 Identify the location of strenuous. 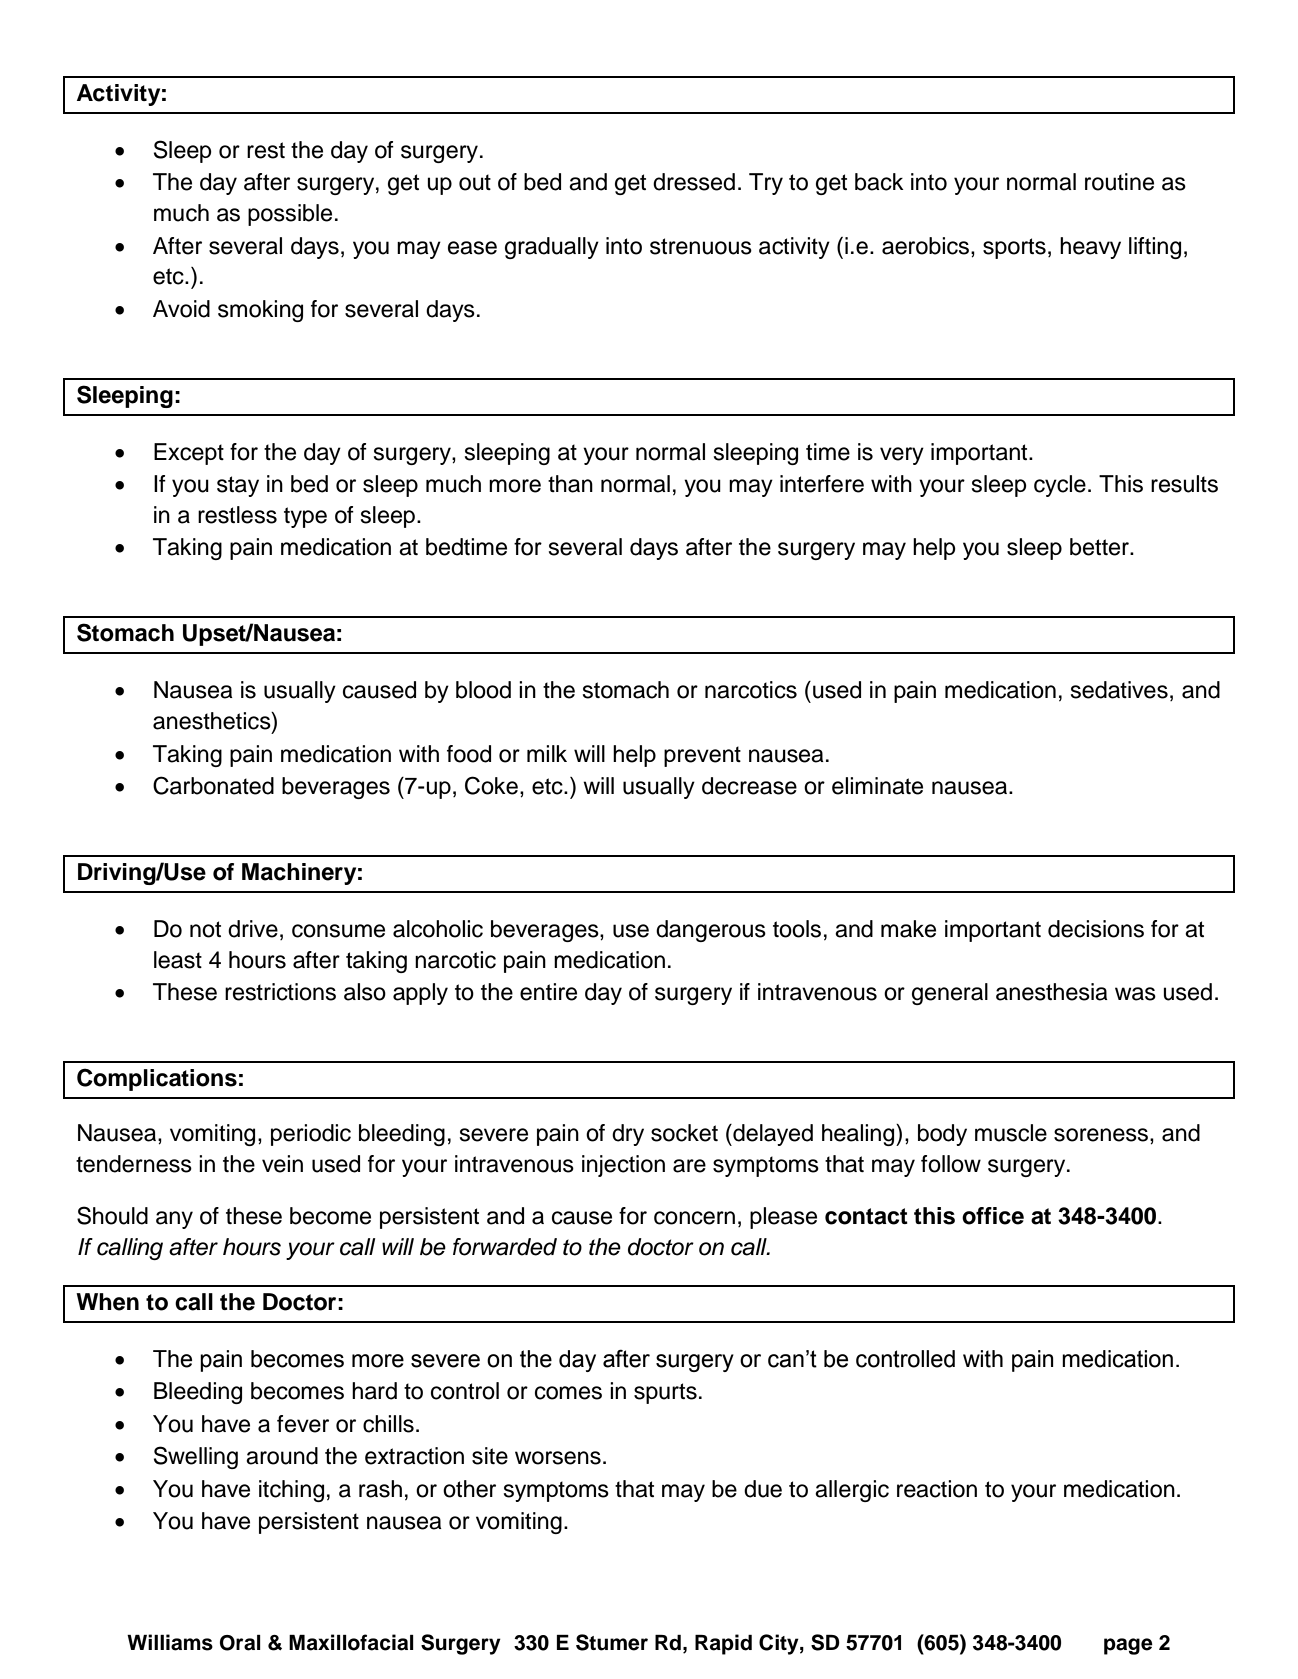
(701, 246).
